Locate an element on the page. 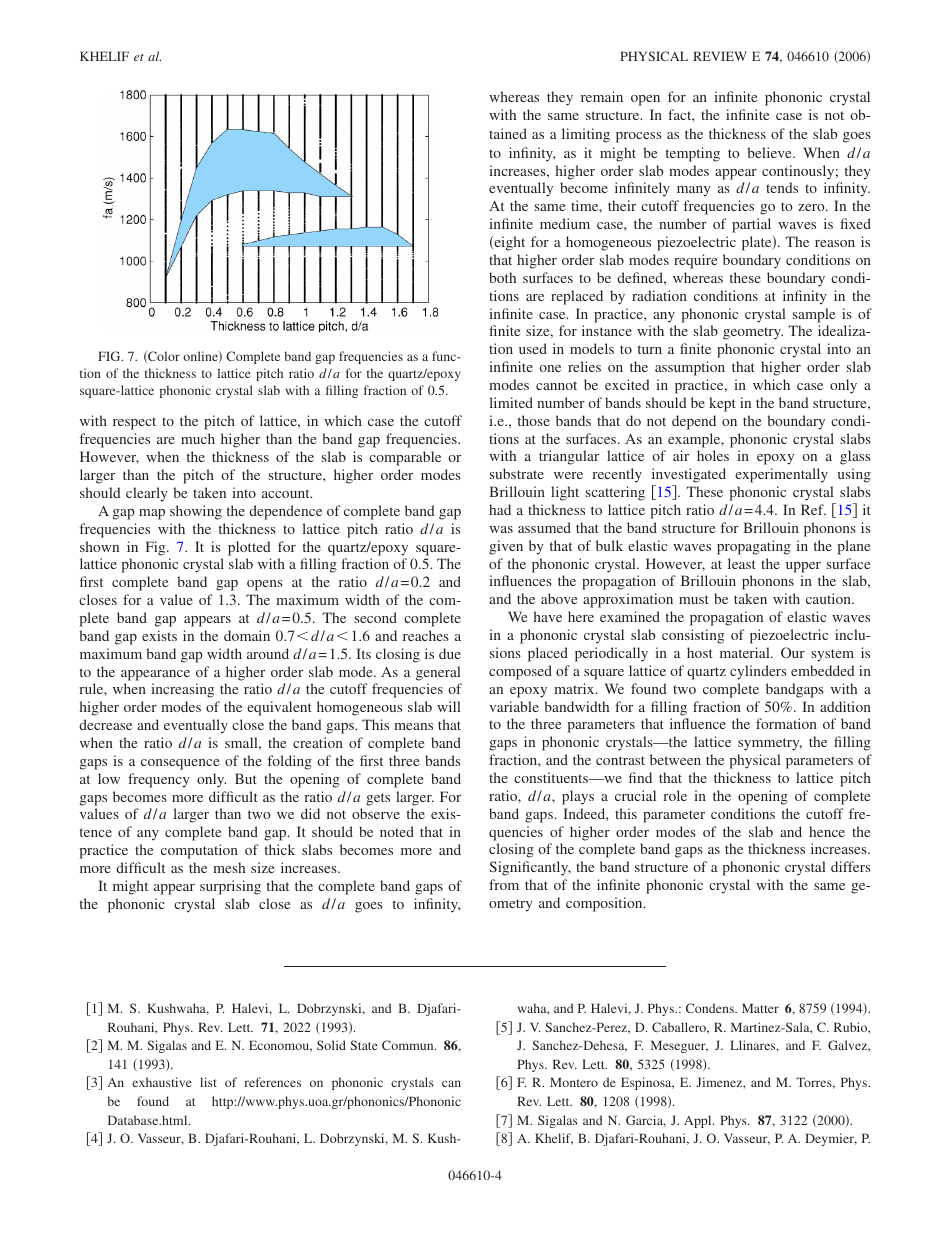 The height and width of the image is (1233, 952). REVIEW is located at coordinates (720, 56).
